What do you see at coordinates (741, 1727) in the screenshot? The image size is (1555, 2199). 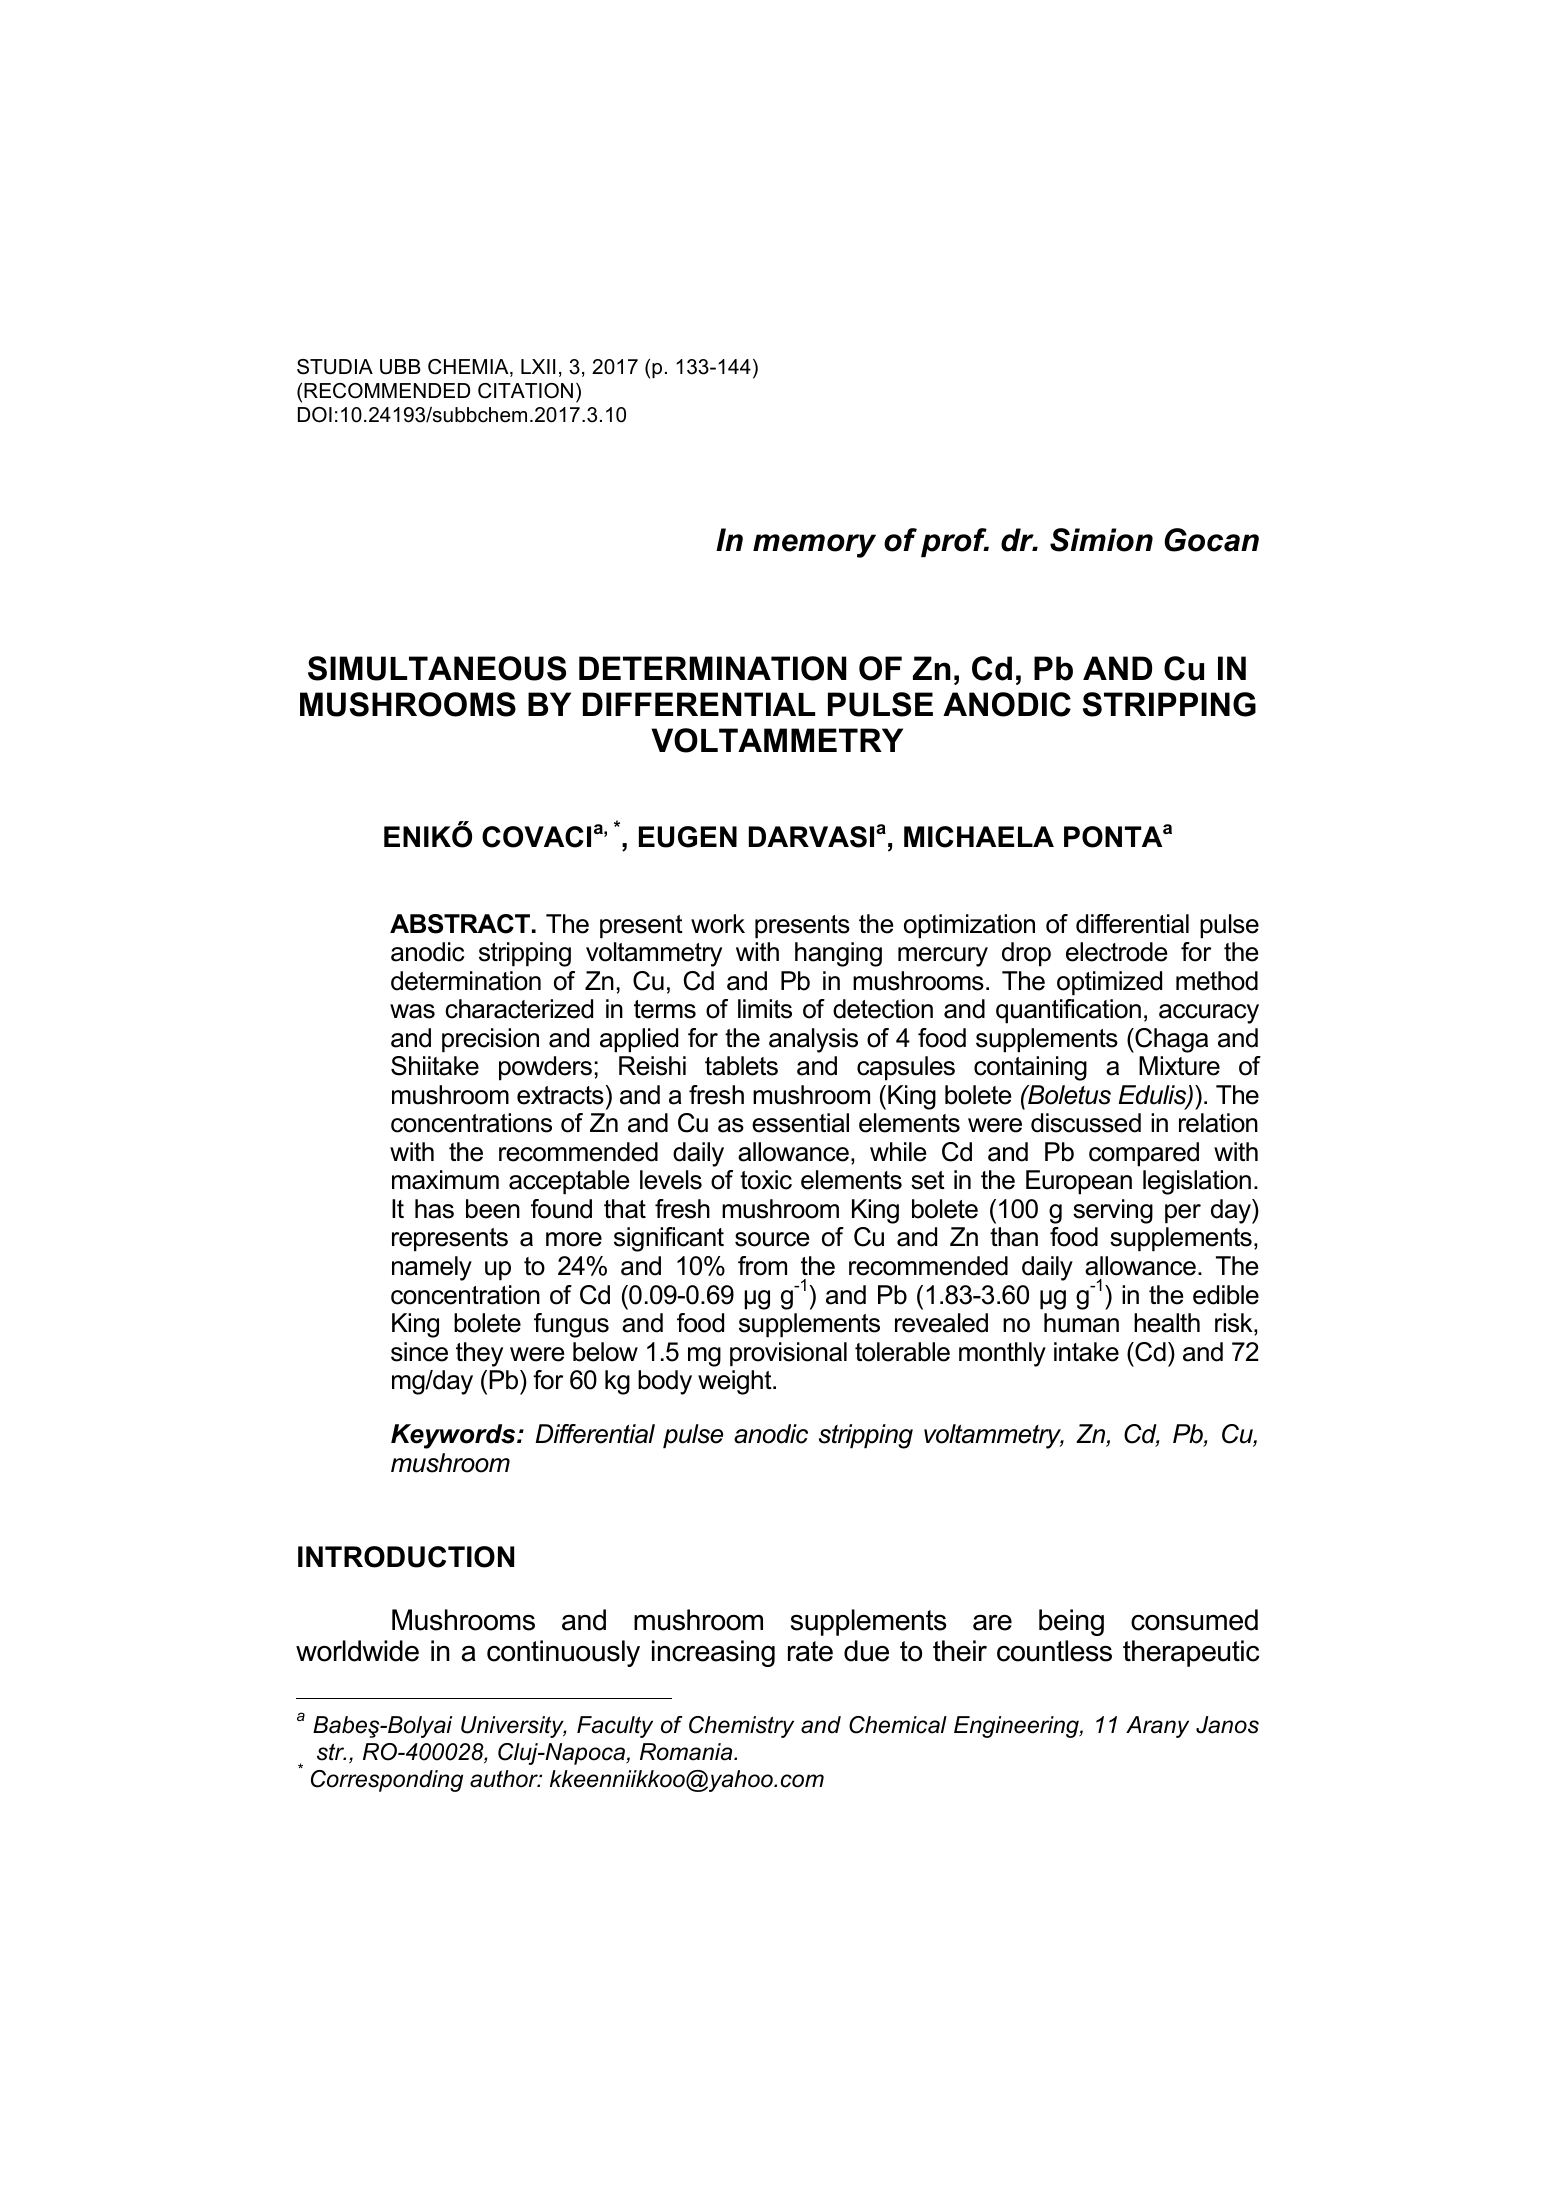 I see `Chemistry` at bounding box center [741, 1727].
